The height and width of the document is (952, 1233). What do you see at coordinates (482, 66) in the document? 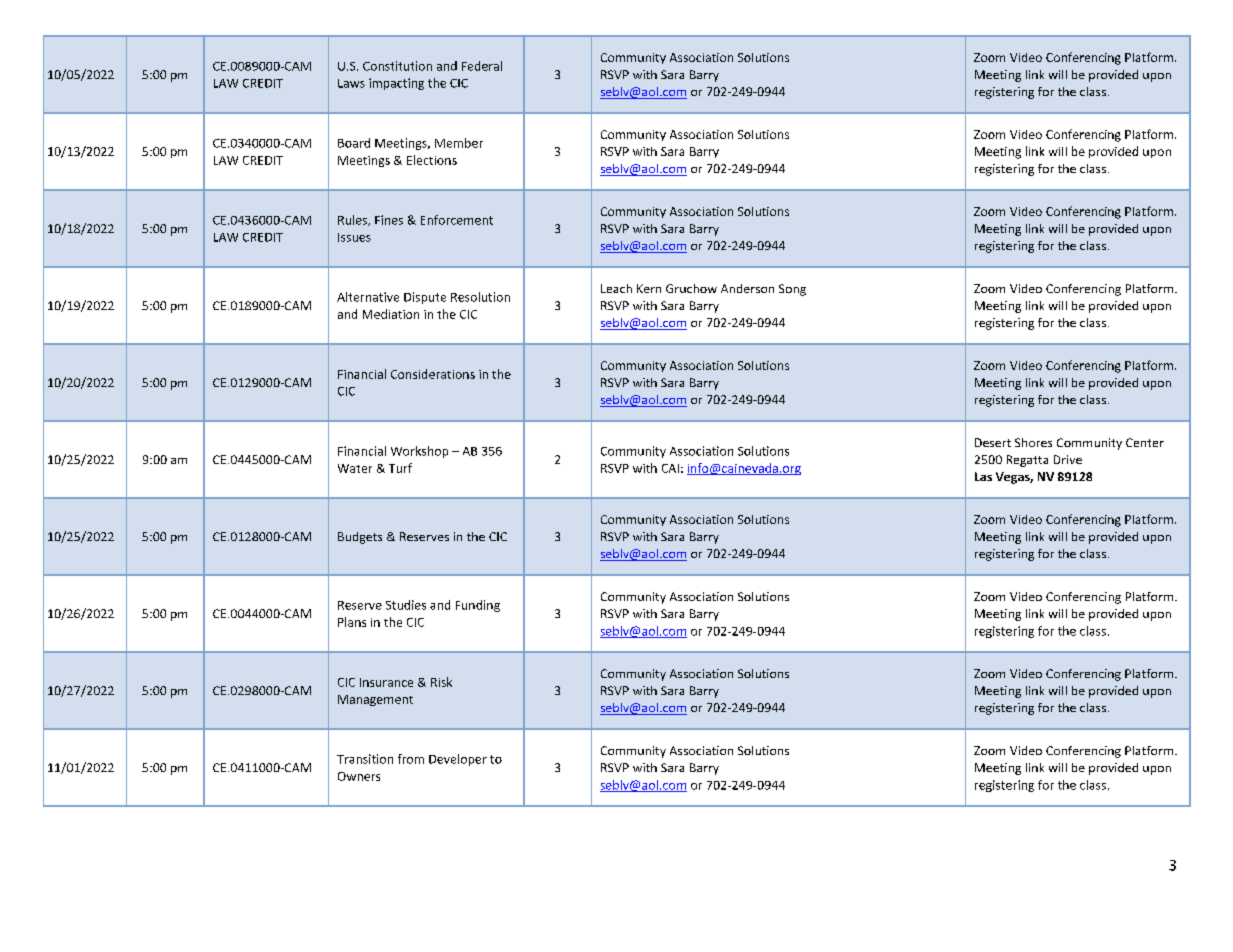
I see `Federal` at bounding box center [482, 66].
